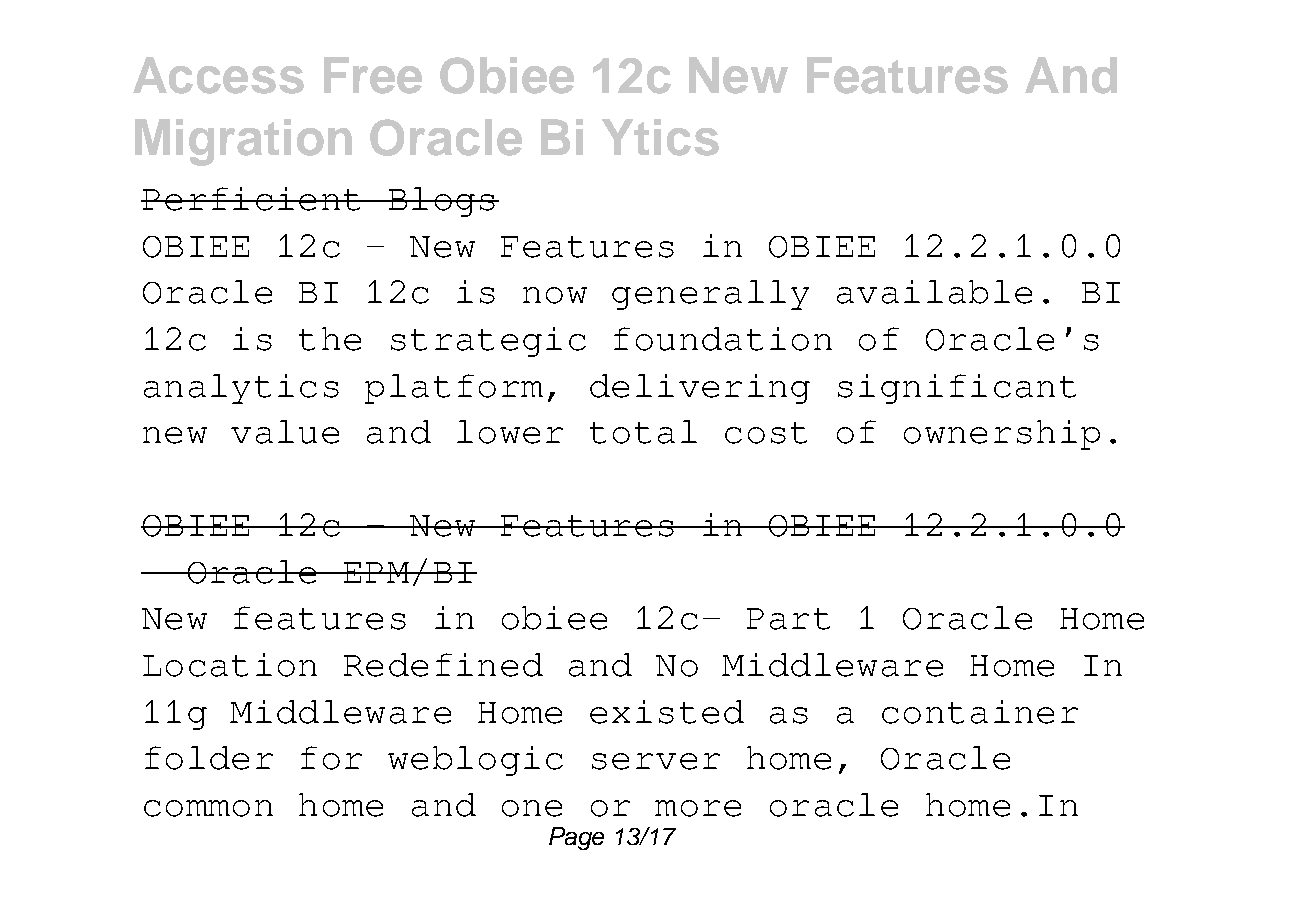 The height and width of the page is (924, 1303). Describe the element at coordinates (208, 808) in the page. I see `common` at that location.
